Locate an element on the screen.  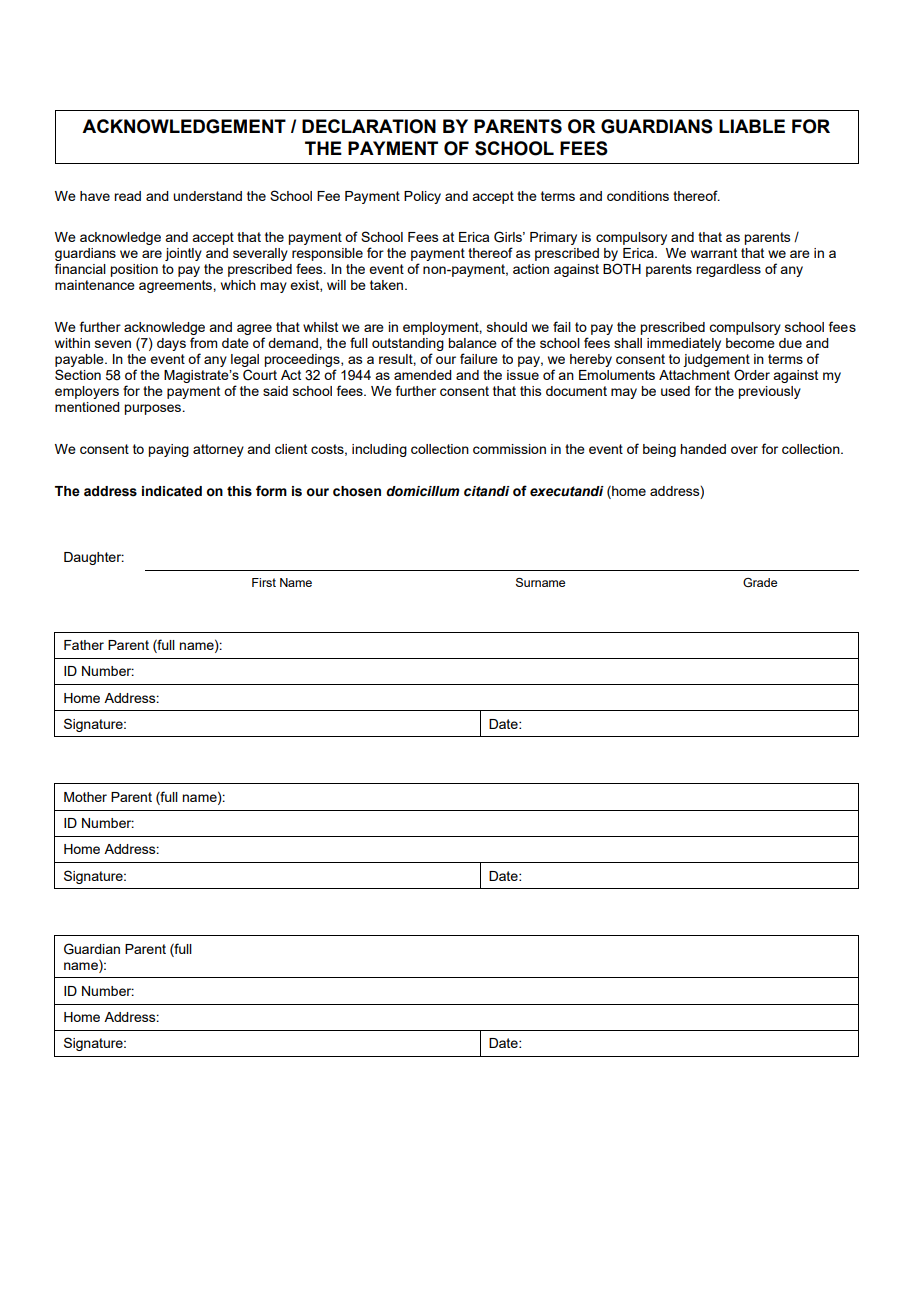
paying is located at coordinates (168, 450).
